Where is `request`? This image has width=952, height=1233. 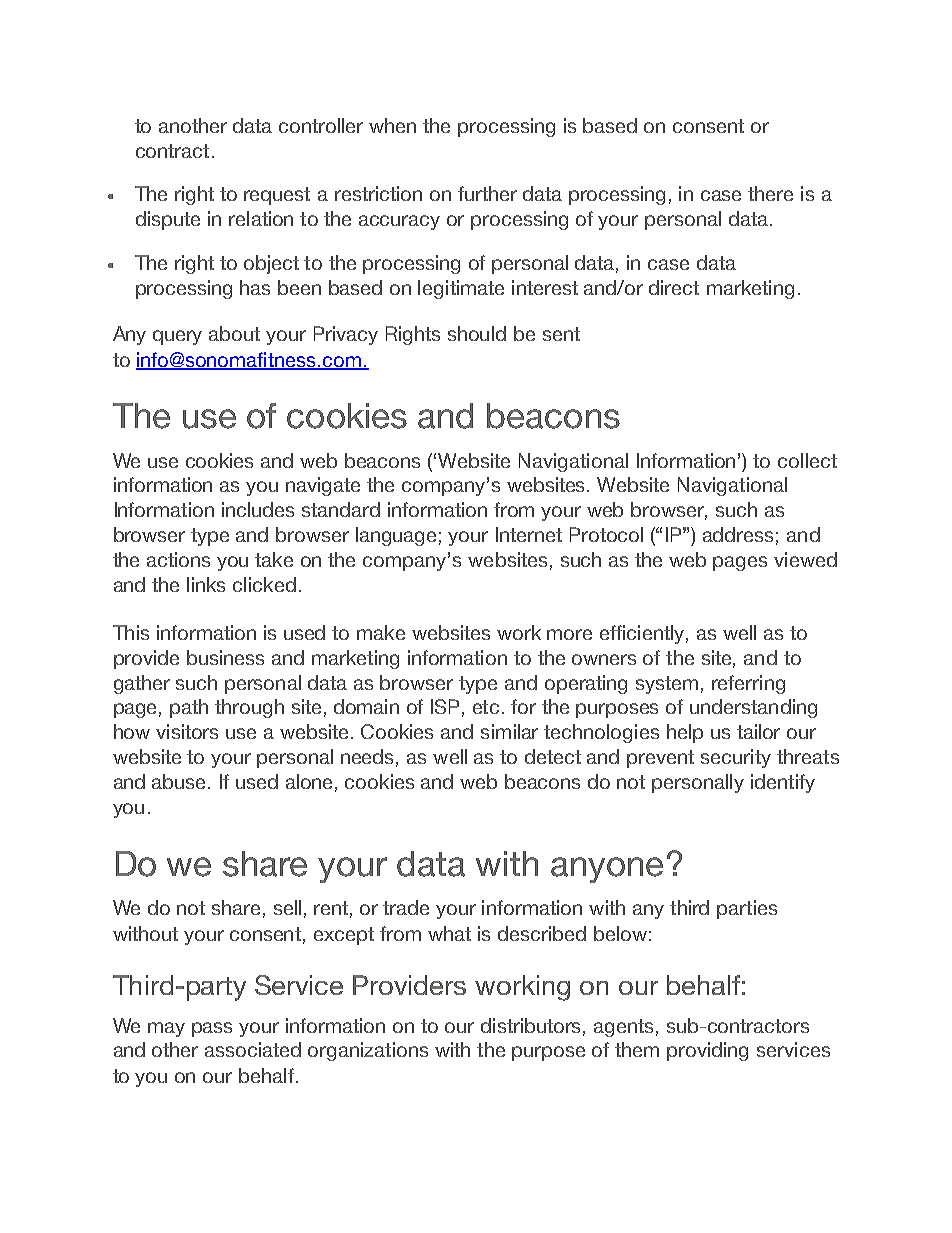 request is located at coordinates (277, 196).
